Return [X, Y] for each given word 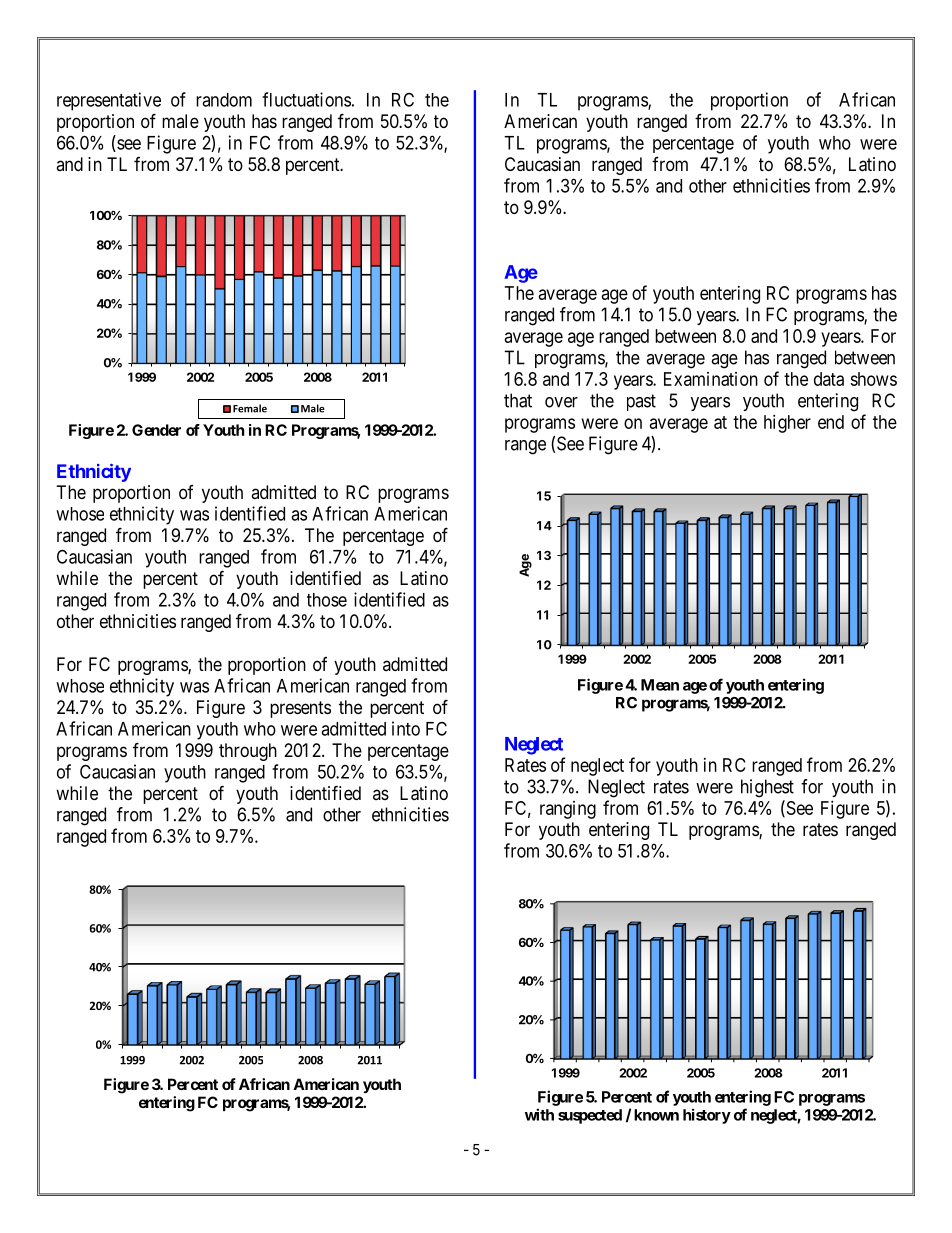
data [829, 379]
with [539, 1114]
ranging [568, 810]
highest [767, 788]
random [224, 100]
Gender [156, 430]
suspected [590, 1116]
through [248, 752]
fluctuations [306, 99]
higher [787, 424]
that [518, 400]
